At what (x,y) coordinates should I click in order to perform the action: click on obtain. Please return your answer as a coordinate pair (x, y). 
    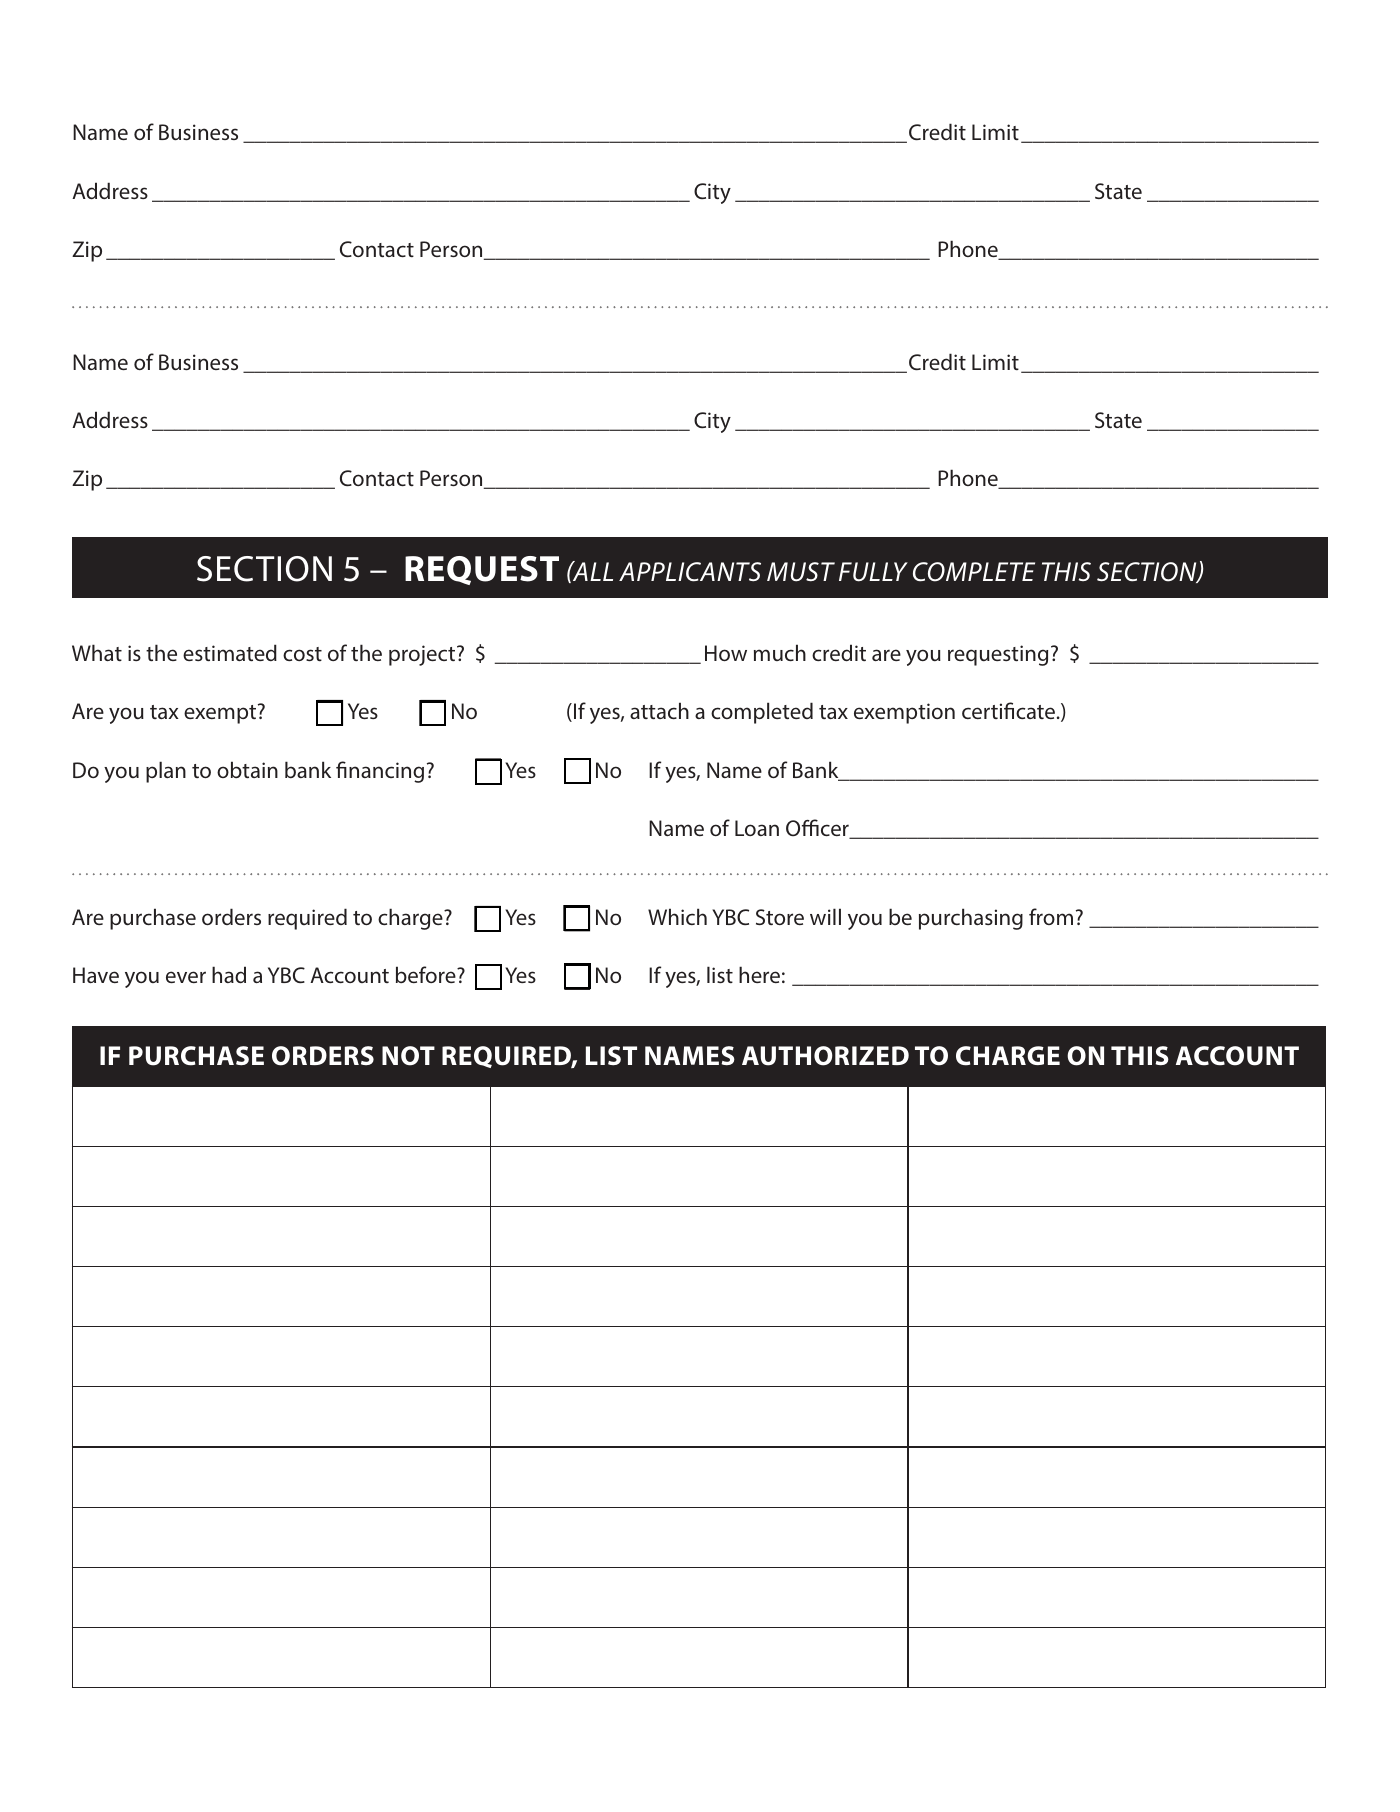
    Looking at the image, I should click on (247, 769).
